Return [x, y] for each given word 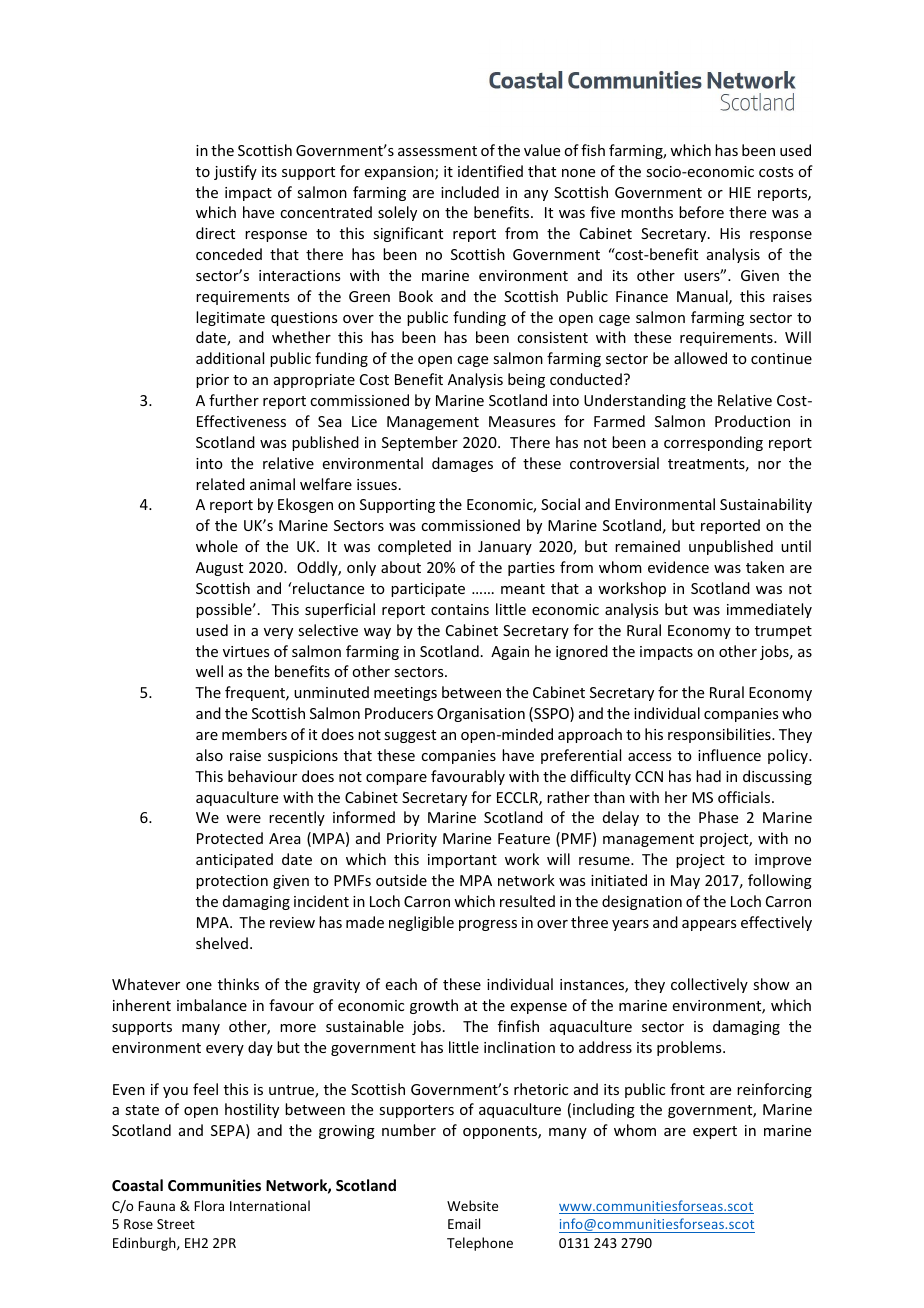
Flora [209, 1205]
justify [235, 172]
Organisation [481, 715]
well [209, 671]
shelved [222, 943]
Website [472, 1205]
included [470, 192]
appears [709, 925]
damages [462, 464]
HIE [740, 192]
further [234, 400]
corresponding [713, 443]
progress [488, 925]
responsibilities [720, 735]
